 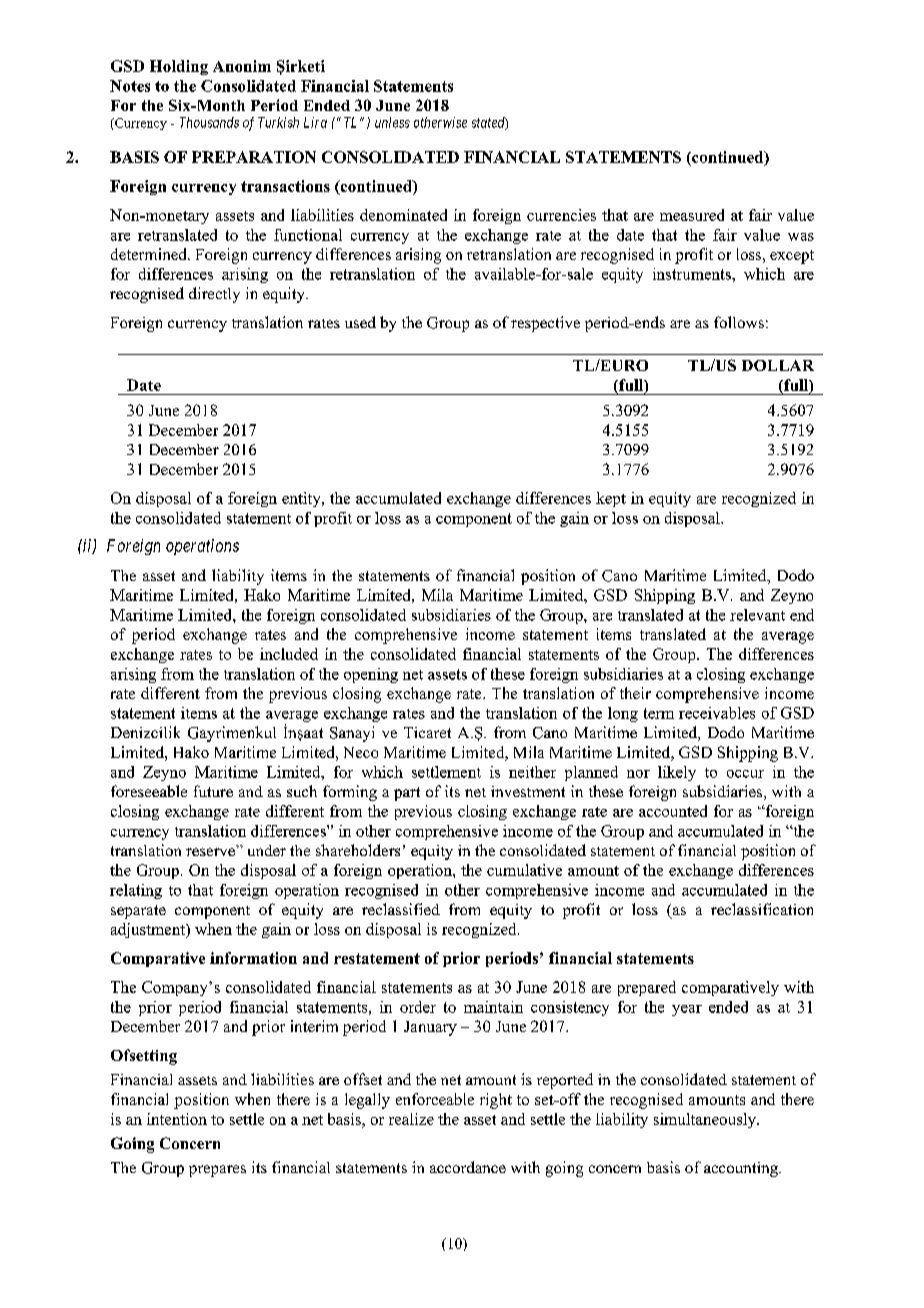 What do you see at coordinates (762, 909) in the document?
I see `reclassification` at bounding box center [762, 909].
